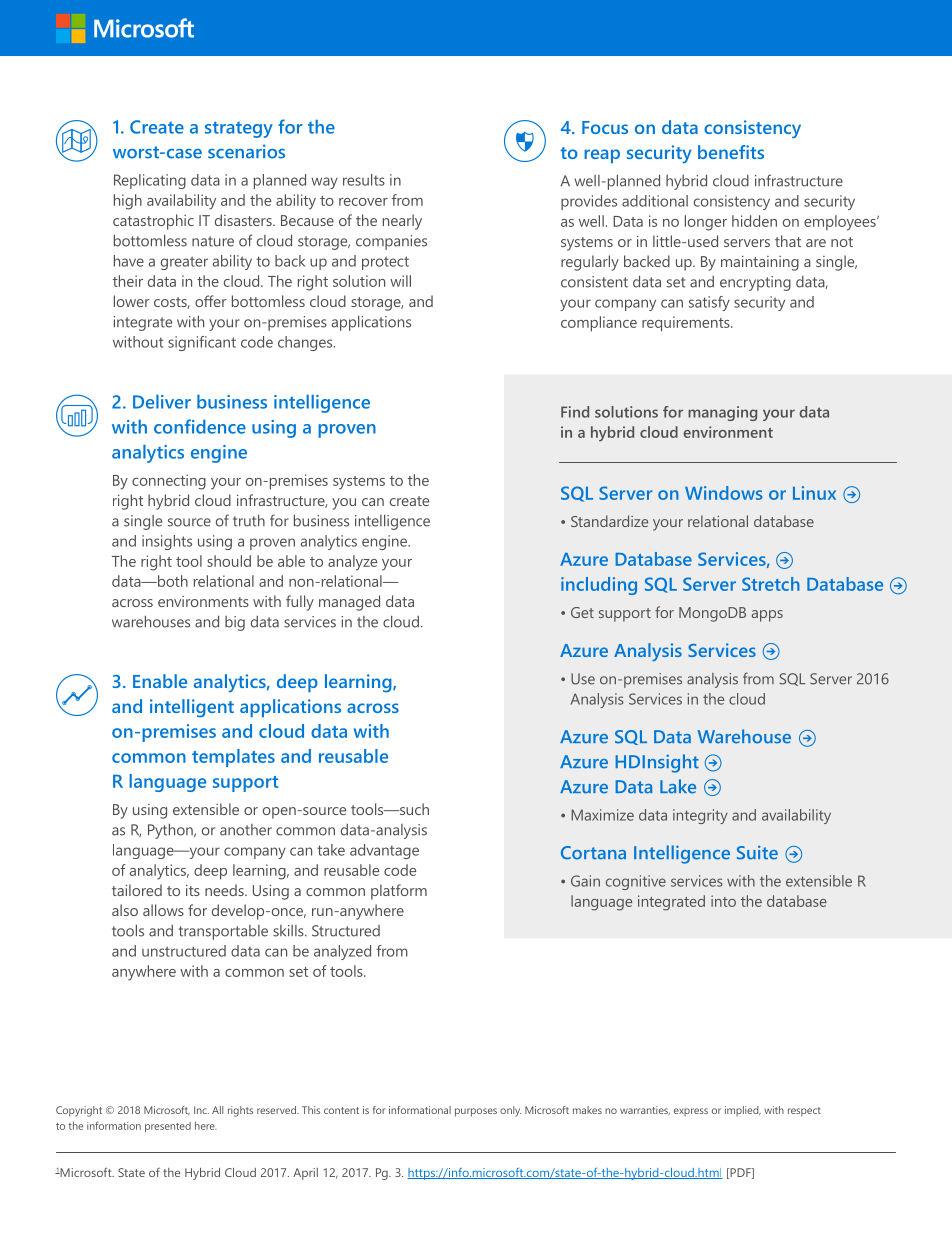 The width and height of the image is (952, 1233). Describe the element at coordinates (235, 623) in the image. I see `big` at that location.
